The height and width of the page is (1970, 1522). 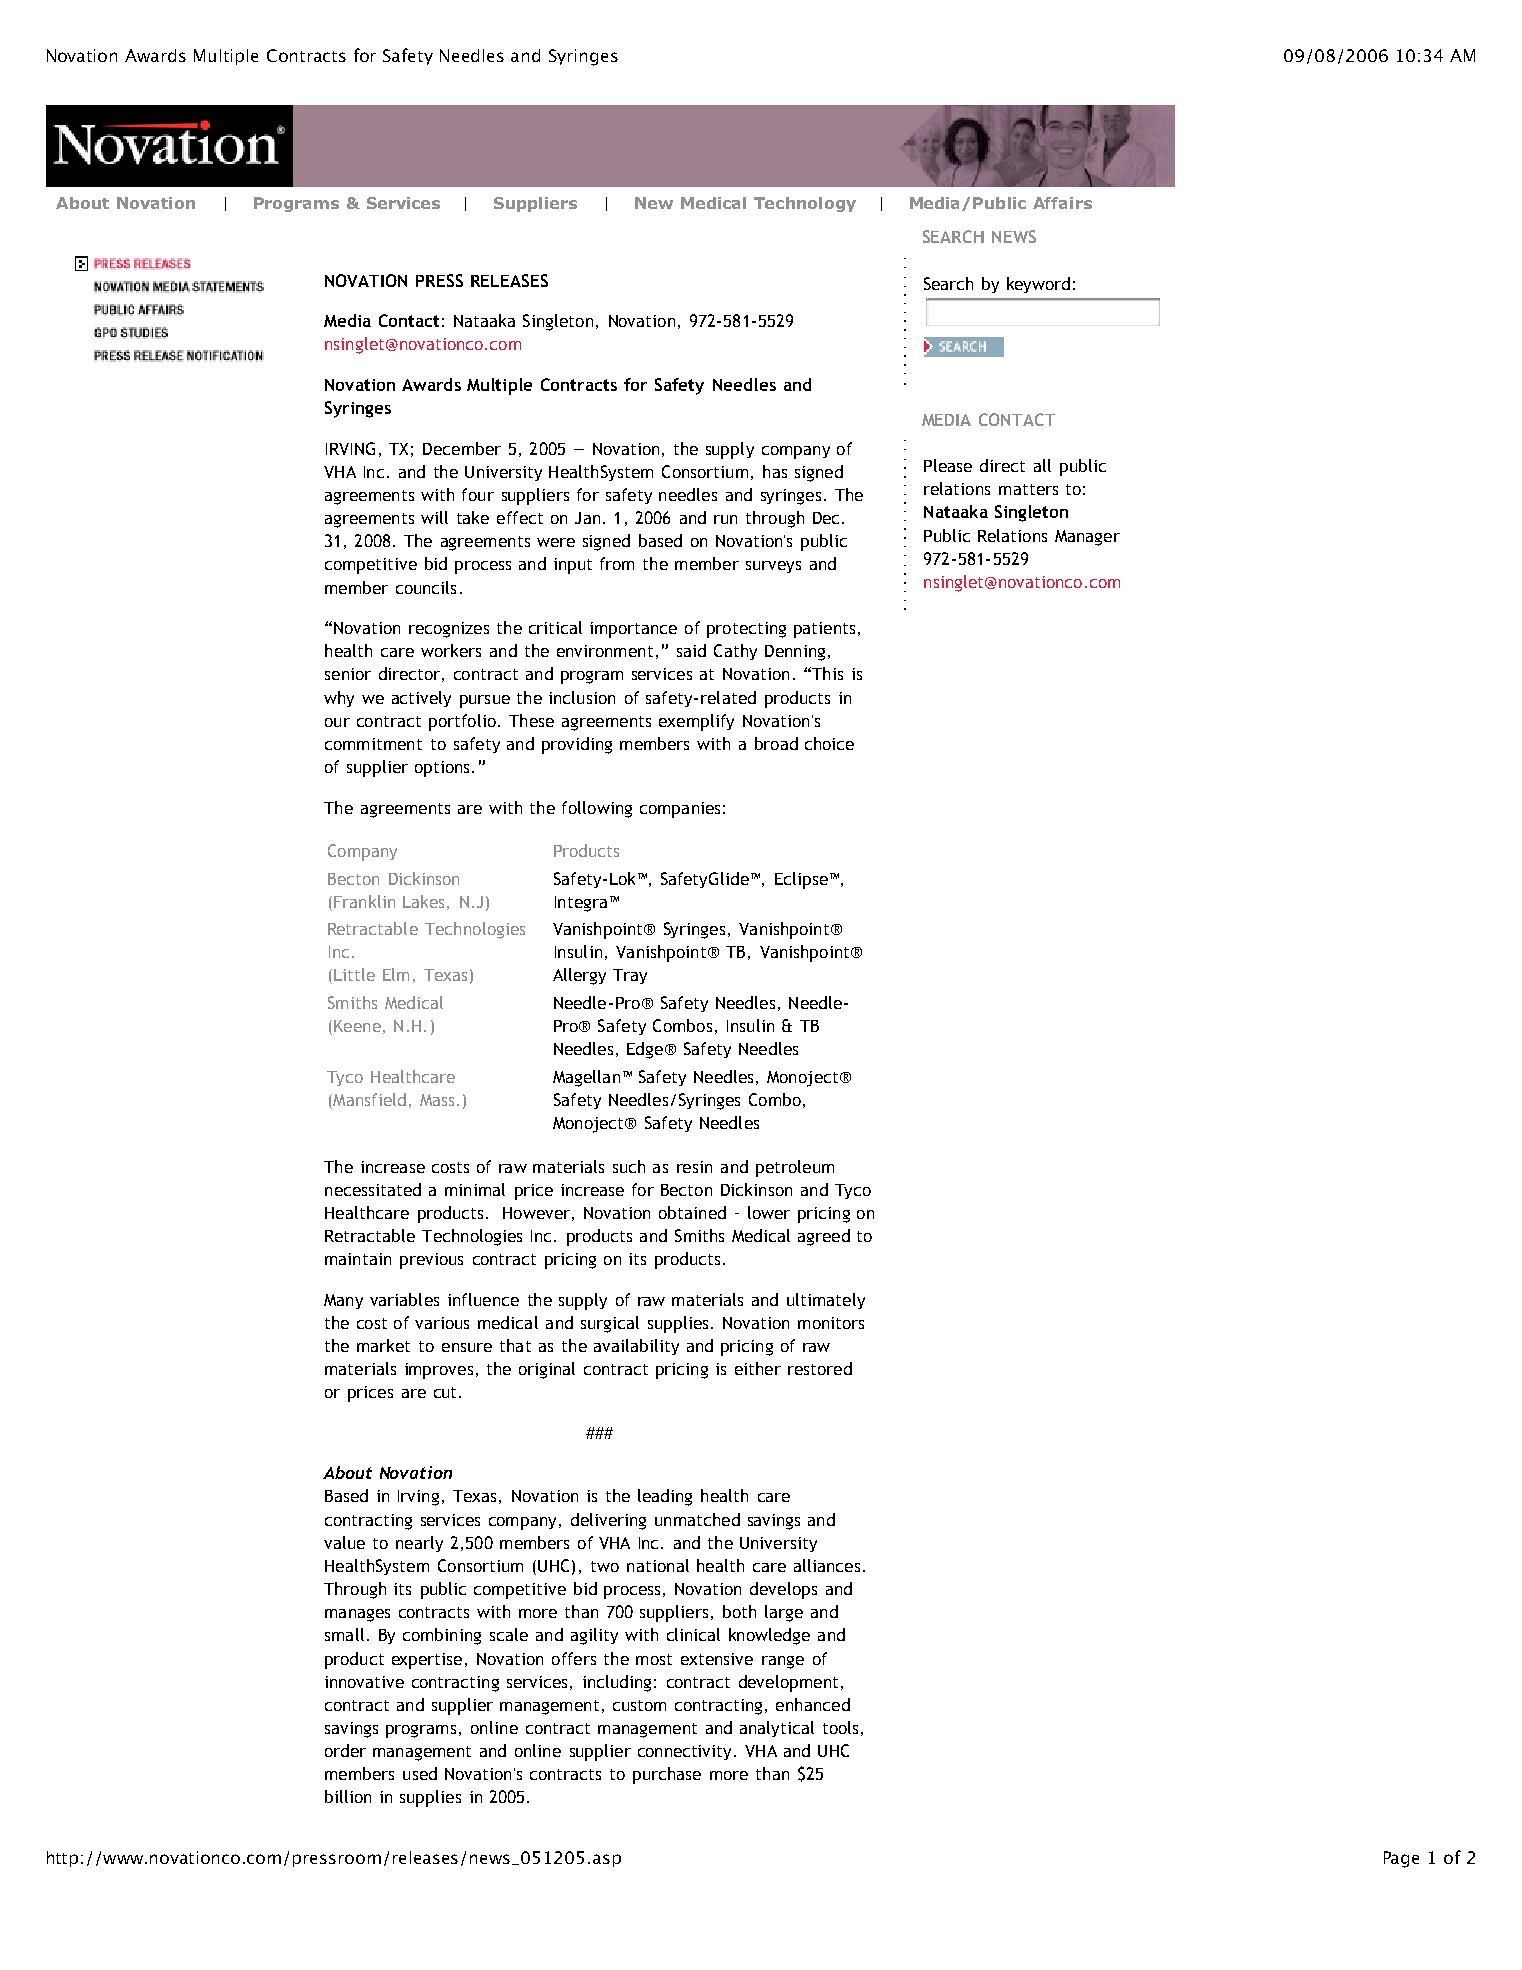 I want to click on agreed, so click(x=824, y=1237).
